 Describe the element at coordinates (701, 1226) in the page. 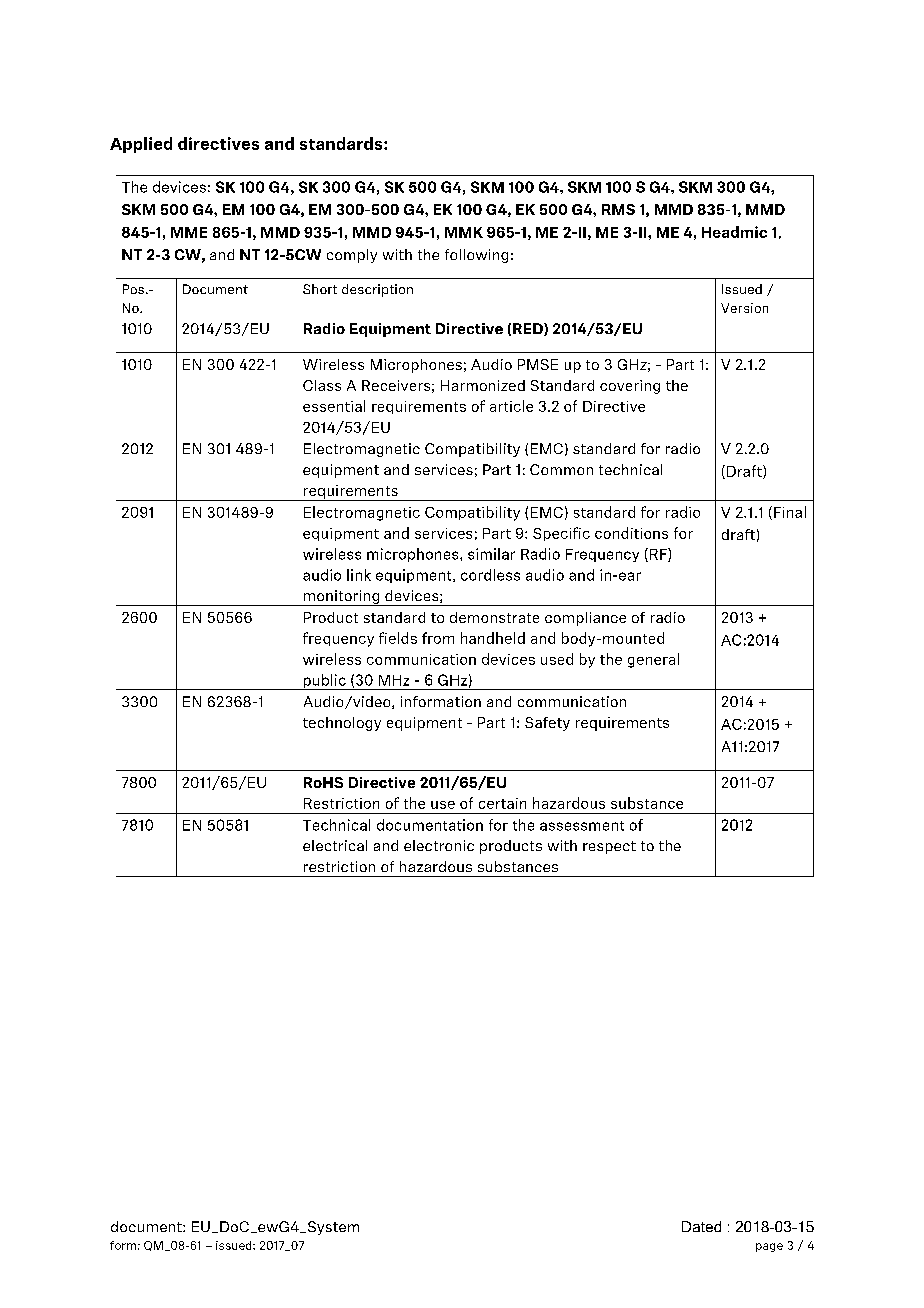

I see `Dated` at that location.
